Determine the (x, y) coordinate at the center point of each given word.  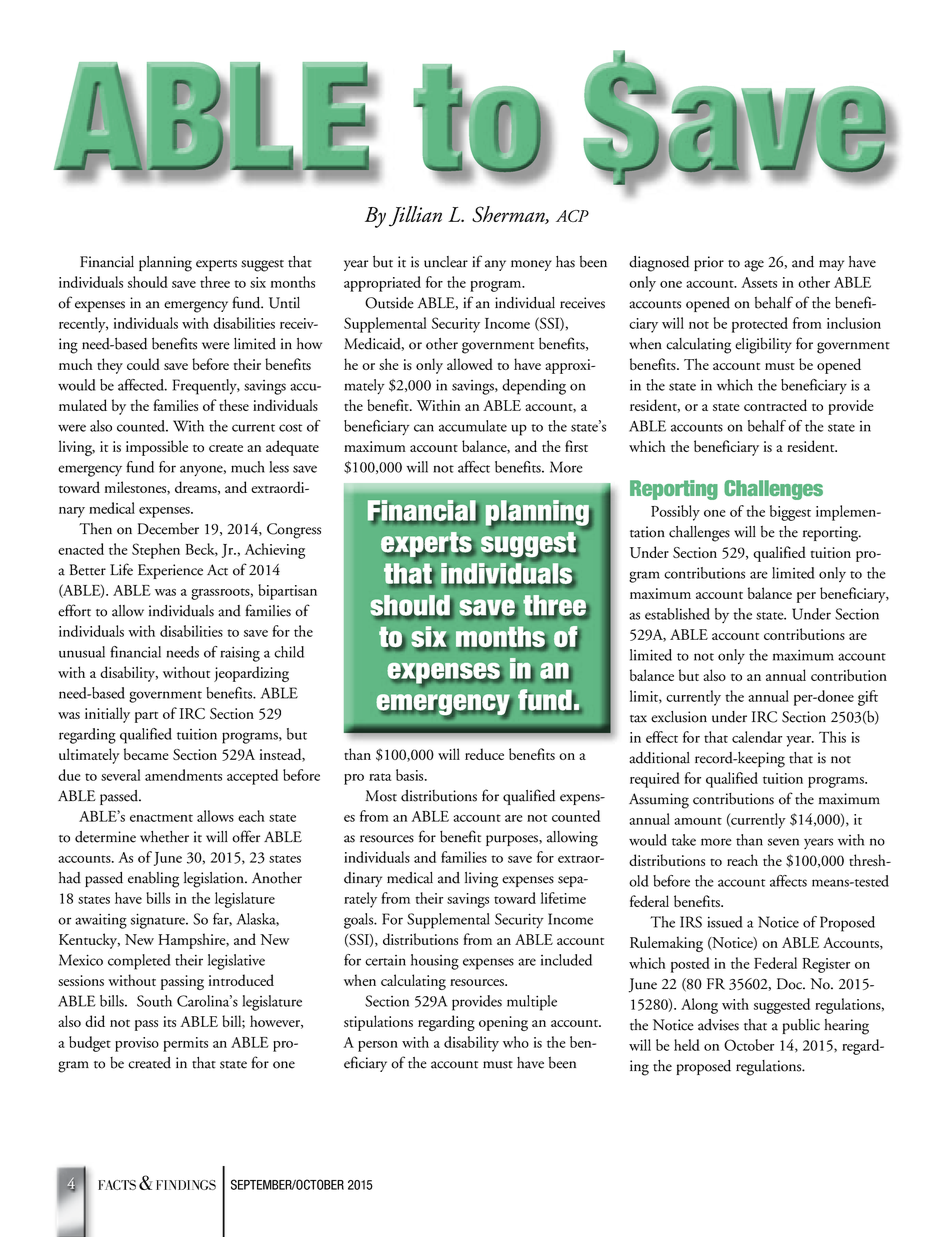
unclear (446, 262)
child (289, 652)
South (154, 1001)
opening (503, 1023)
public (801, 1026)
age (754, 266)
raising (240, 654)
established (677, 614)
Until (284, 303)
